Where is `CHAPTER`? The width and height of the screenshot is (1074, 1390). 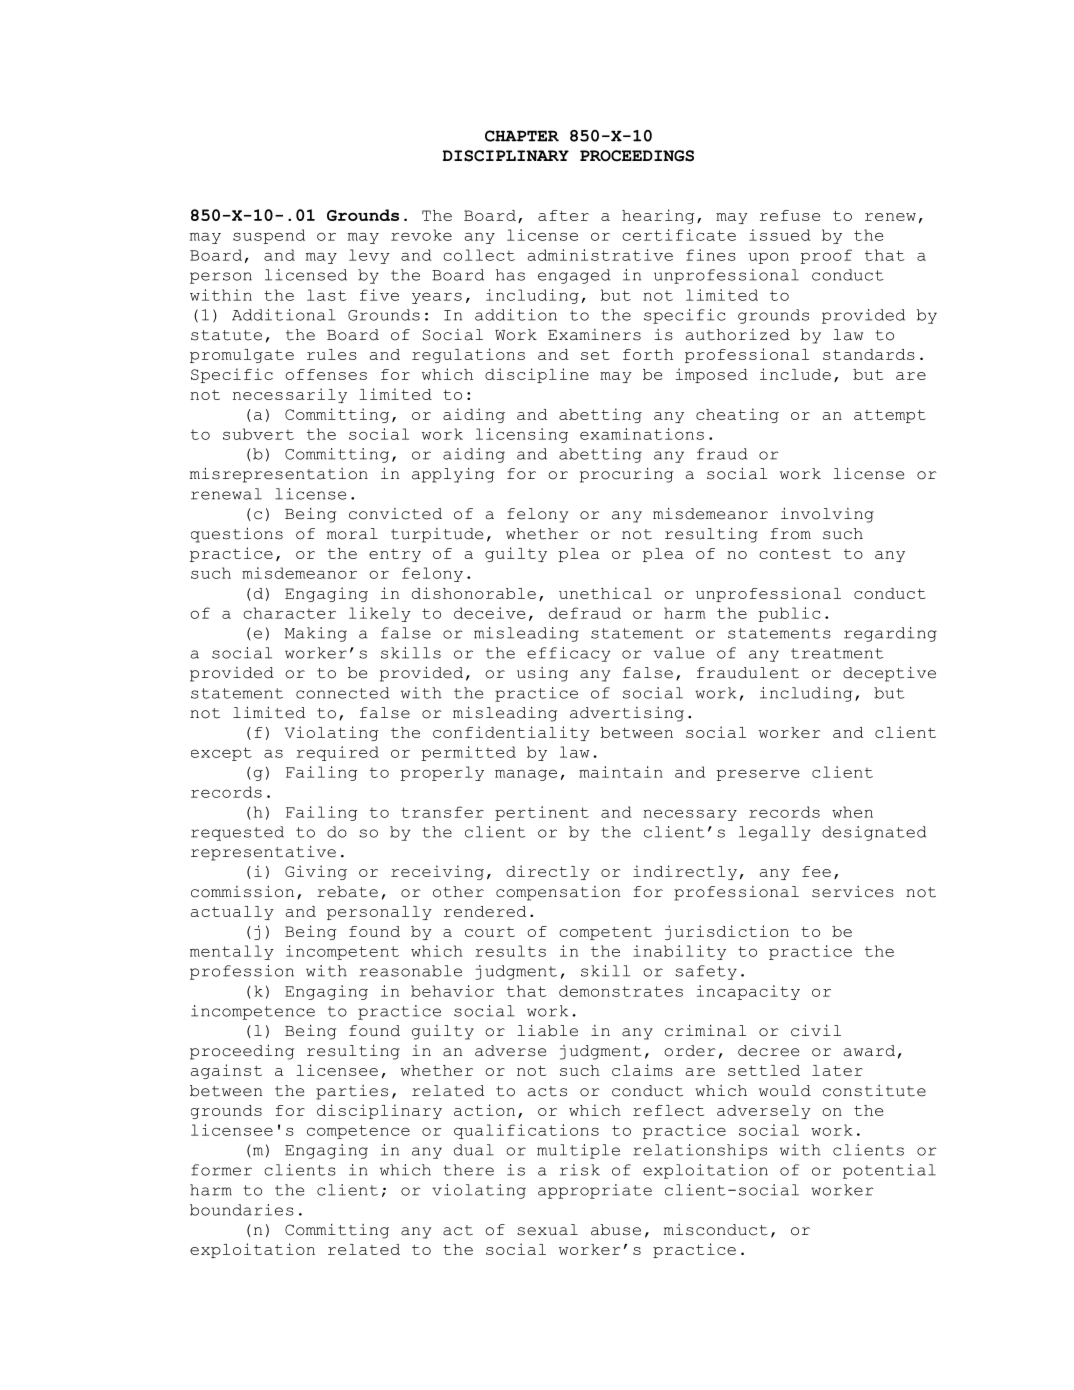 CHAPTER is located at coordinates (522, 136).
